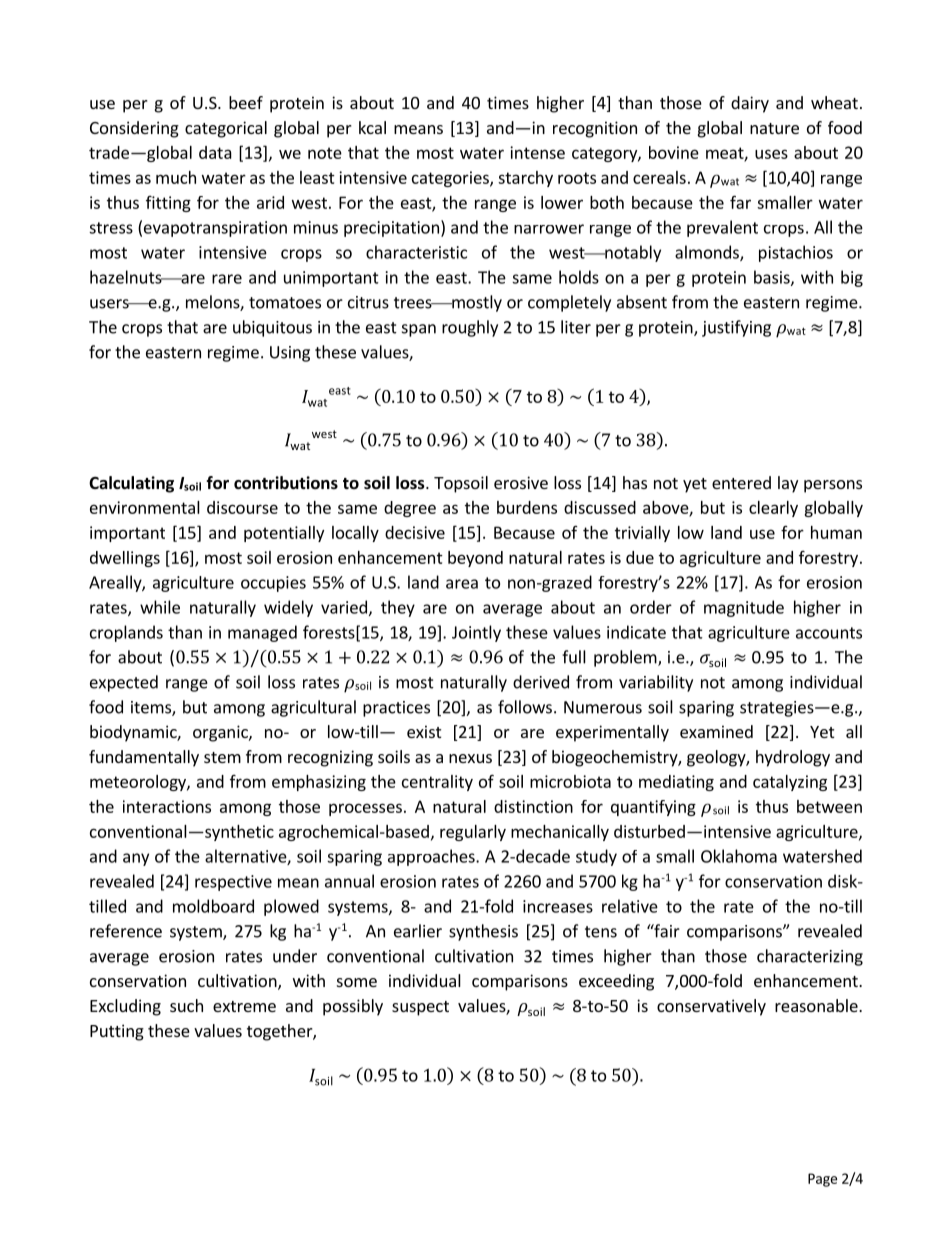 Image resolution: width=952 pixels, height=1233 pixels. Describe the element at coordinates (822, 1180) in the page. I see `Page` at that location.
